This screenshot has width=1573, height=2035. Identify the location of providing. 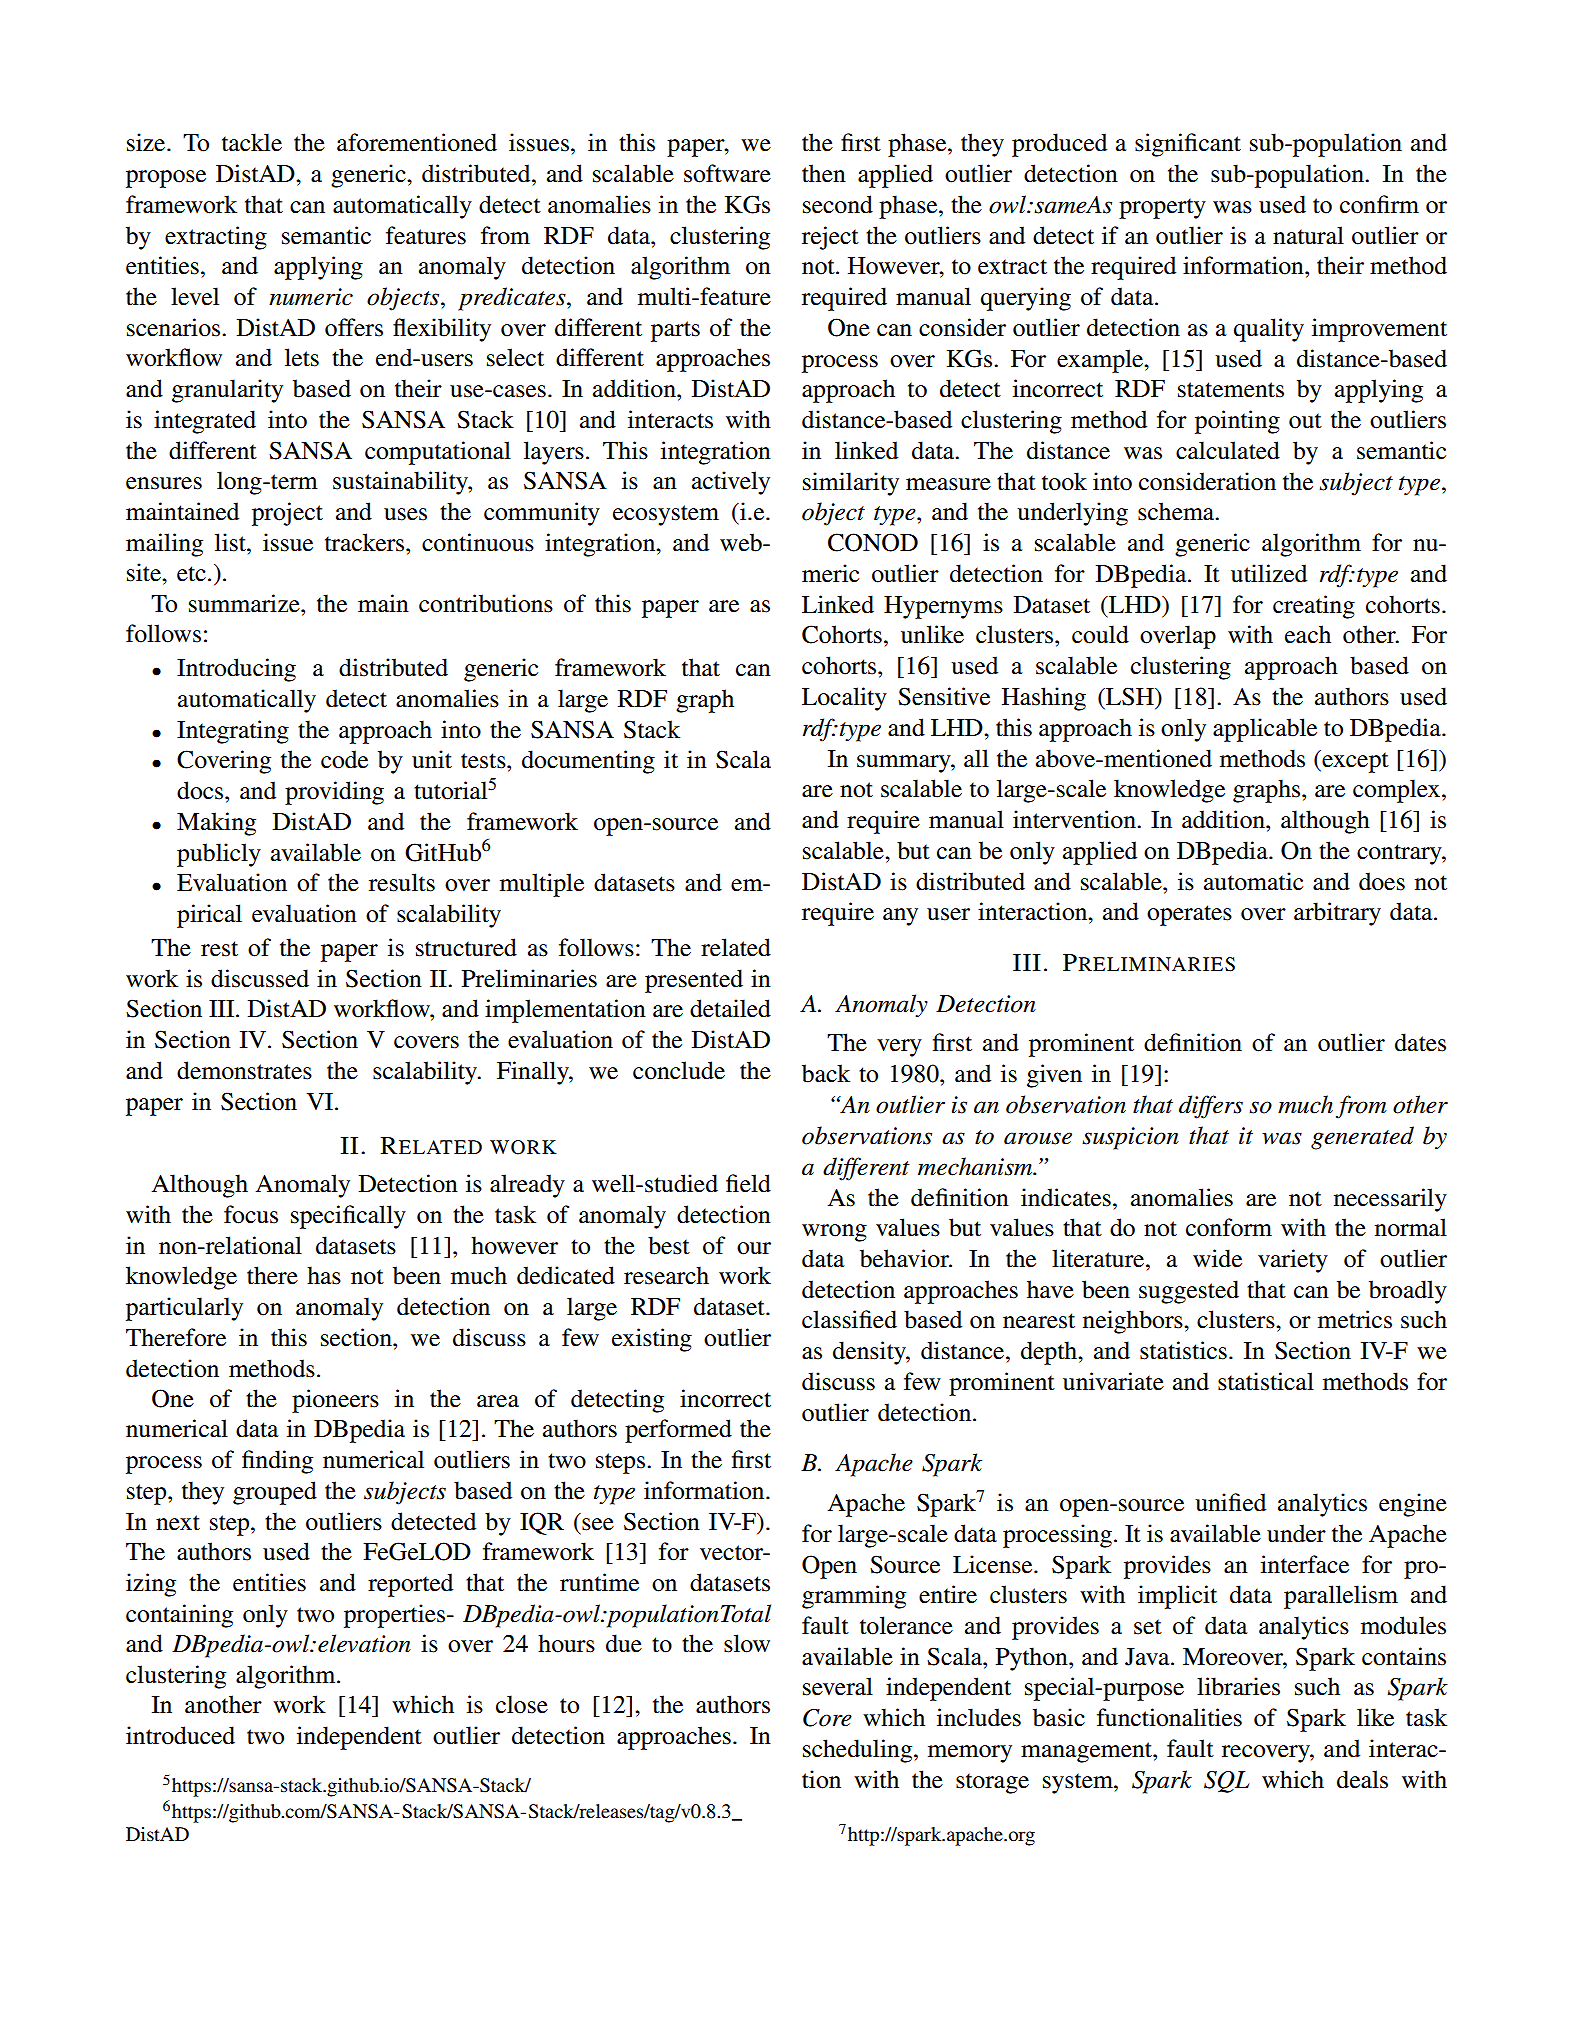
(334, 793).
